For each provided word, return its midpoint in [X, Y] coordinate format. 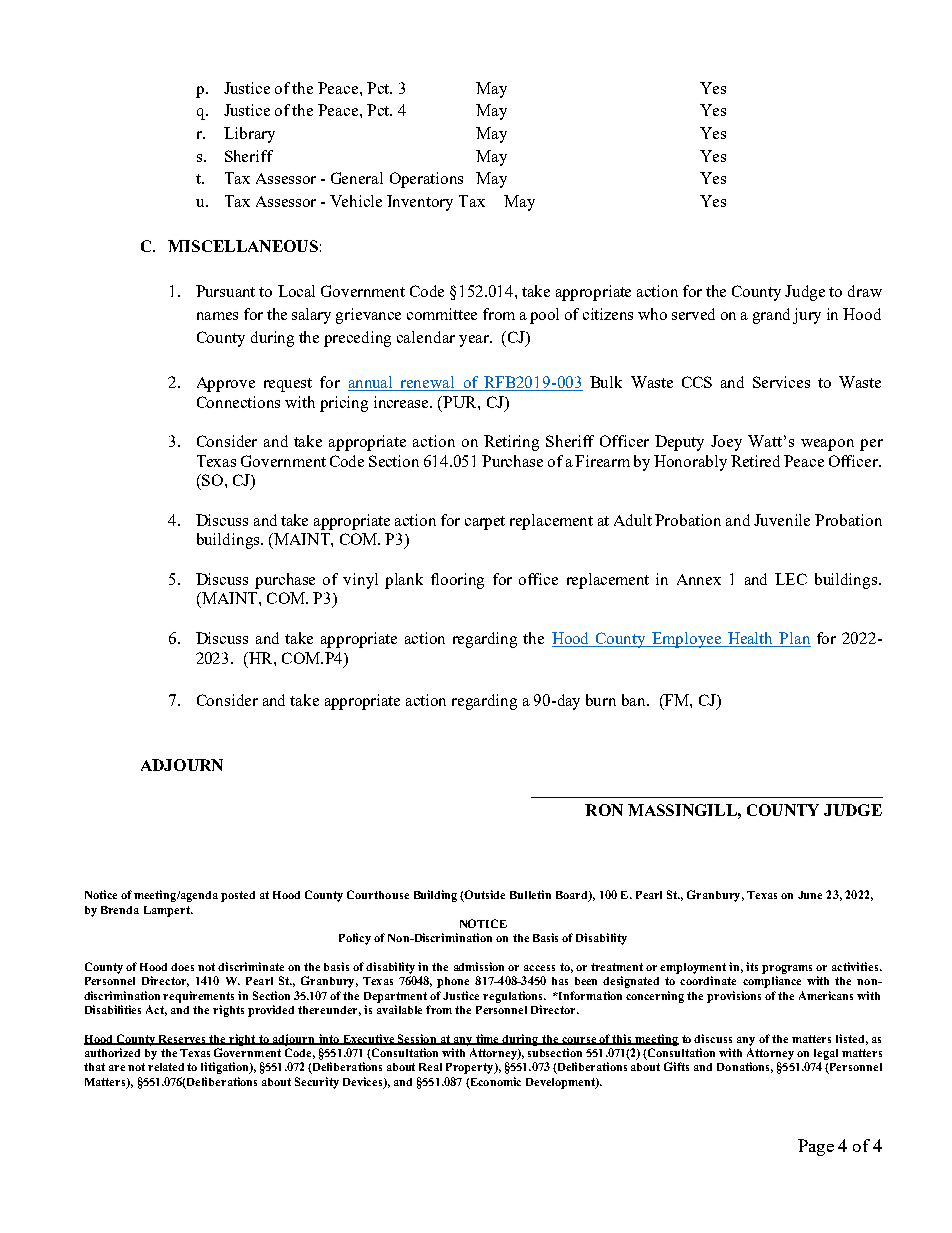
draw [865, 291]
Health [751, 639]
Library [249, 135]
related [166, 1067]
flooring [457, 581]
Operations [426, 180]
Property [471, 1068]
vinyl [360, 581]
